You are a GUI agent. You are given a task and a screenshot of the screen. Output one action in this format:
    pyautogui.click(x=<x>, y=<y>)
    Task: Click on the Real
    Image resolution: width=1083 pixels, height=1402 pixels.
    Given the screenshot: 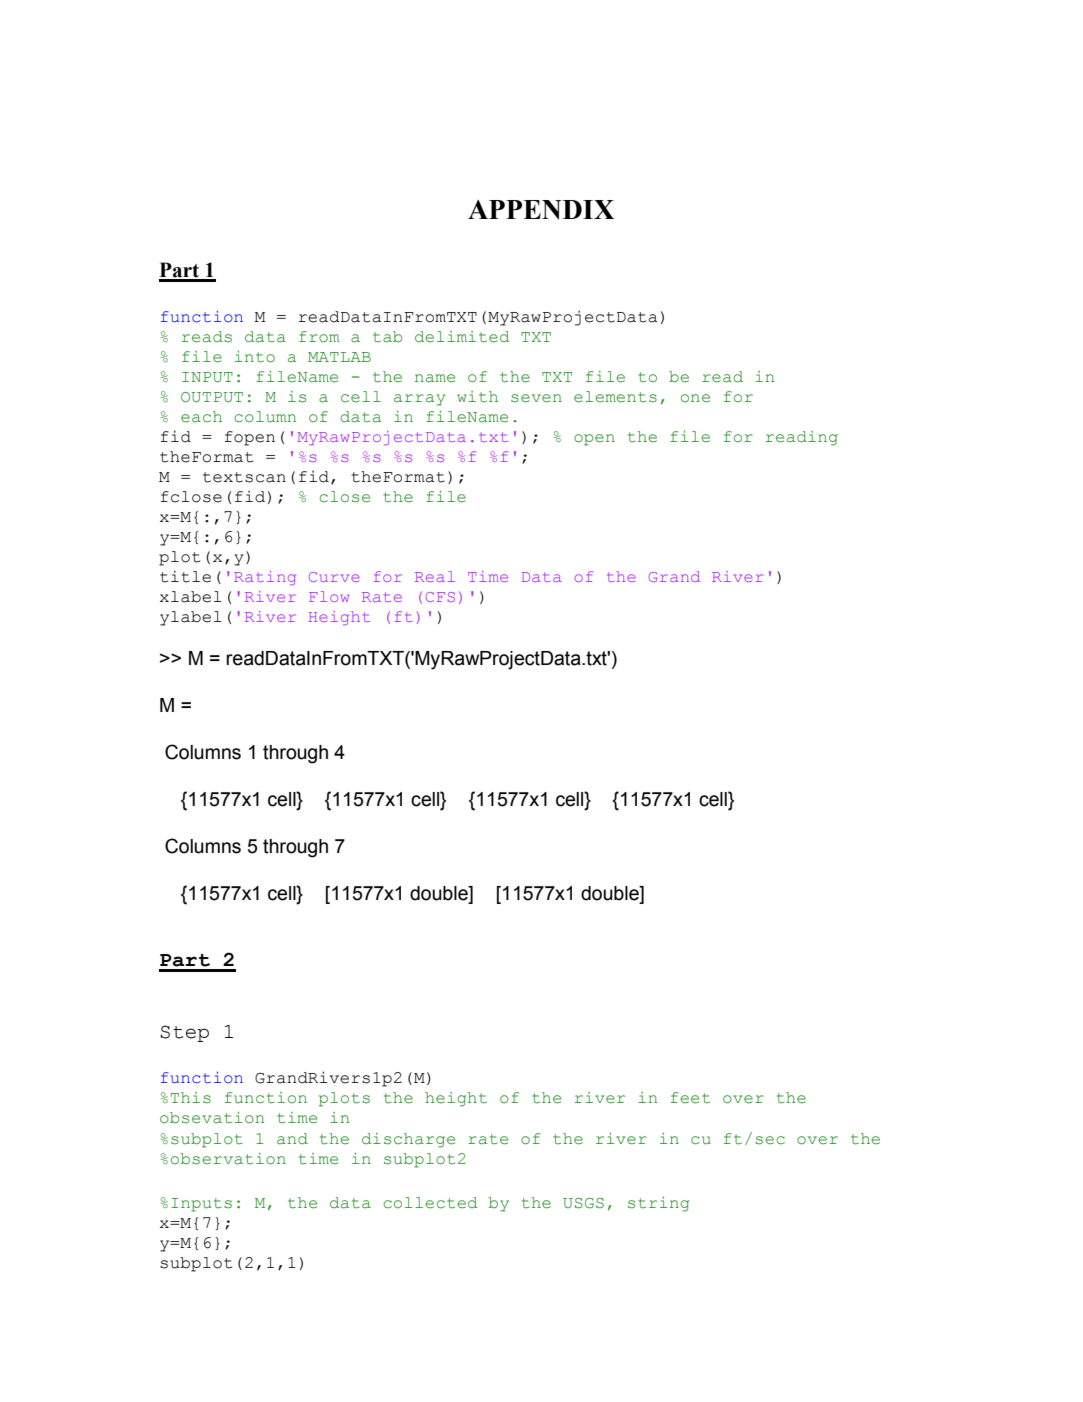 What is the action you would take?
    pyautogui.click(x=435, y=576)
